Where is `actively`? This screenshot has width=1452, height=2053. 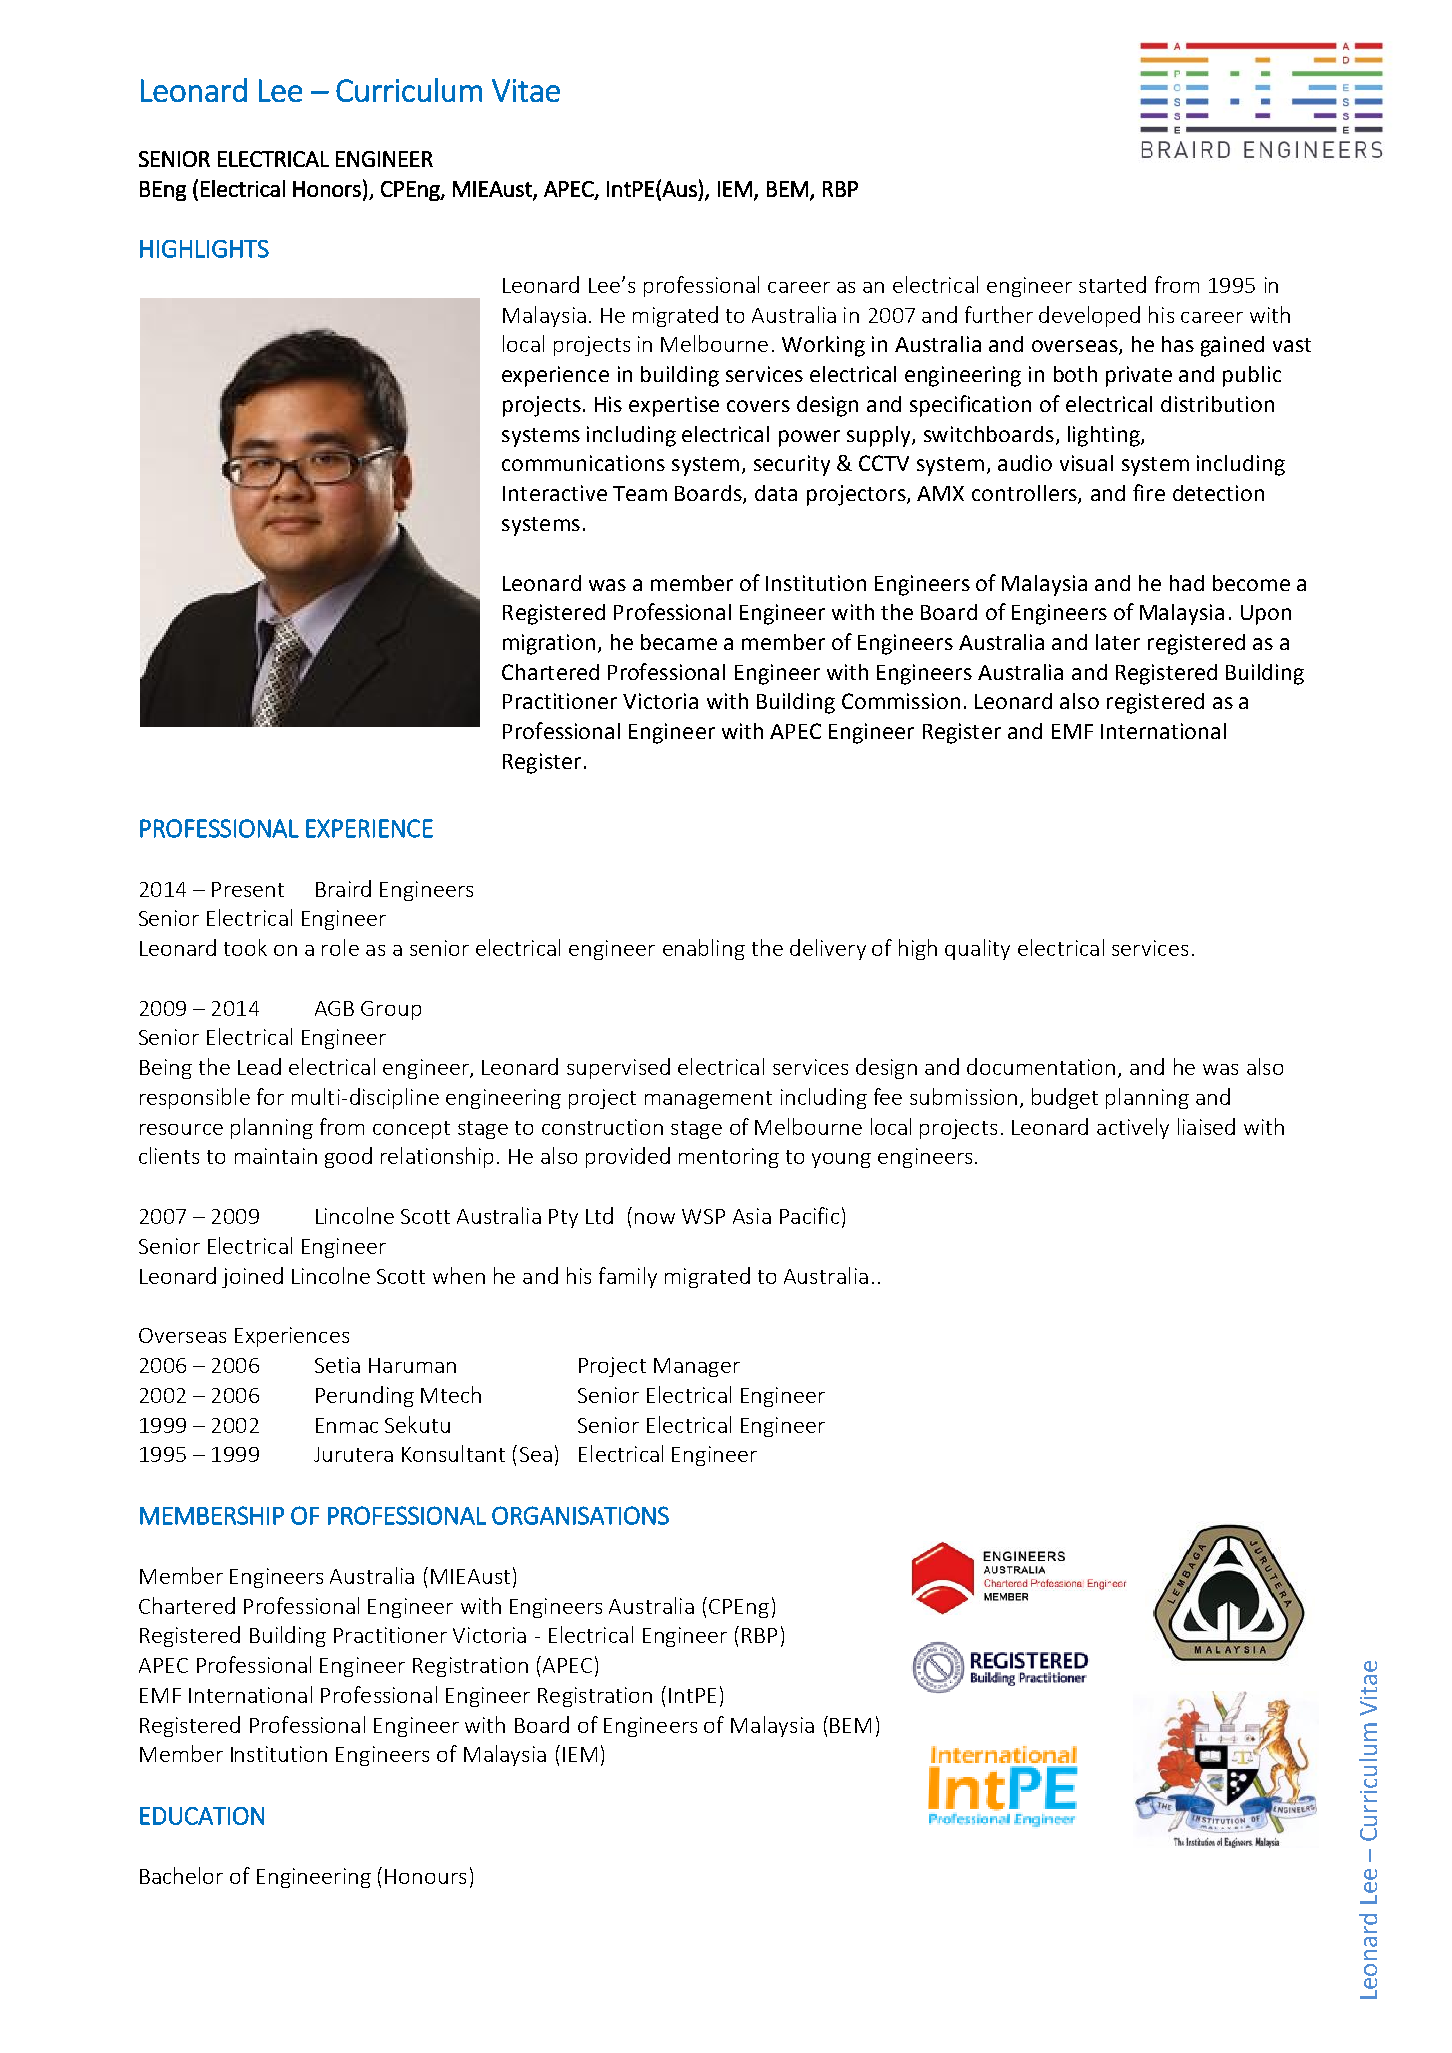 actively is located at coordinates (1133, 1128).
